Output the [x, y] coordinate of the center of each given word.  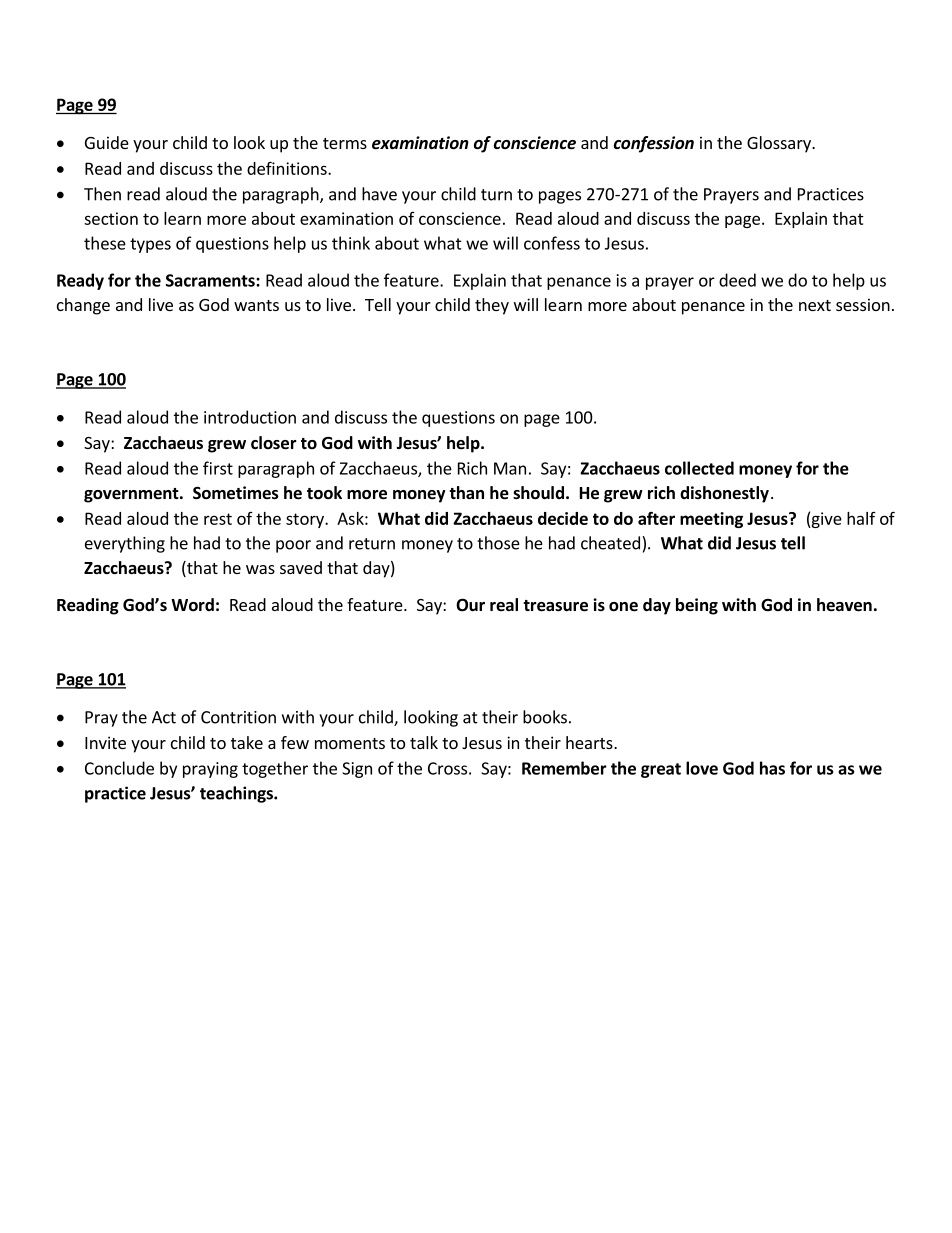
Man [510, 468]
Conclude [119, 768]
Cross [447, 768]
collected [699, 468]
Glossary [780, 144]
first [218, 468]
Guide [107, 142]
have [379, 194]
